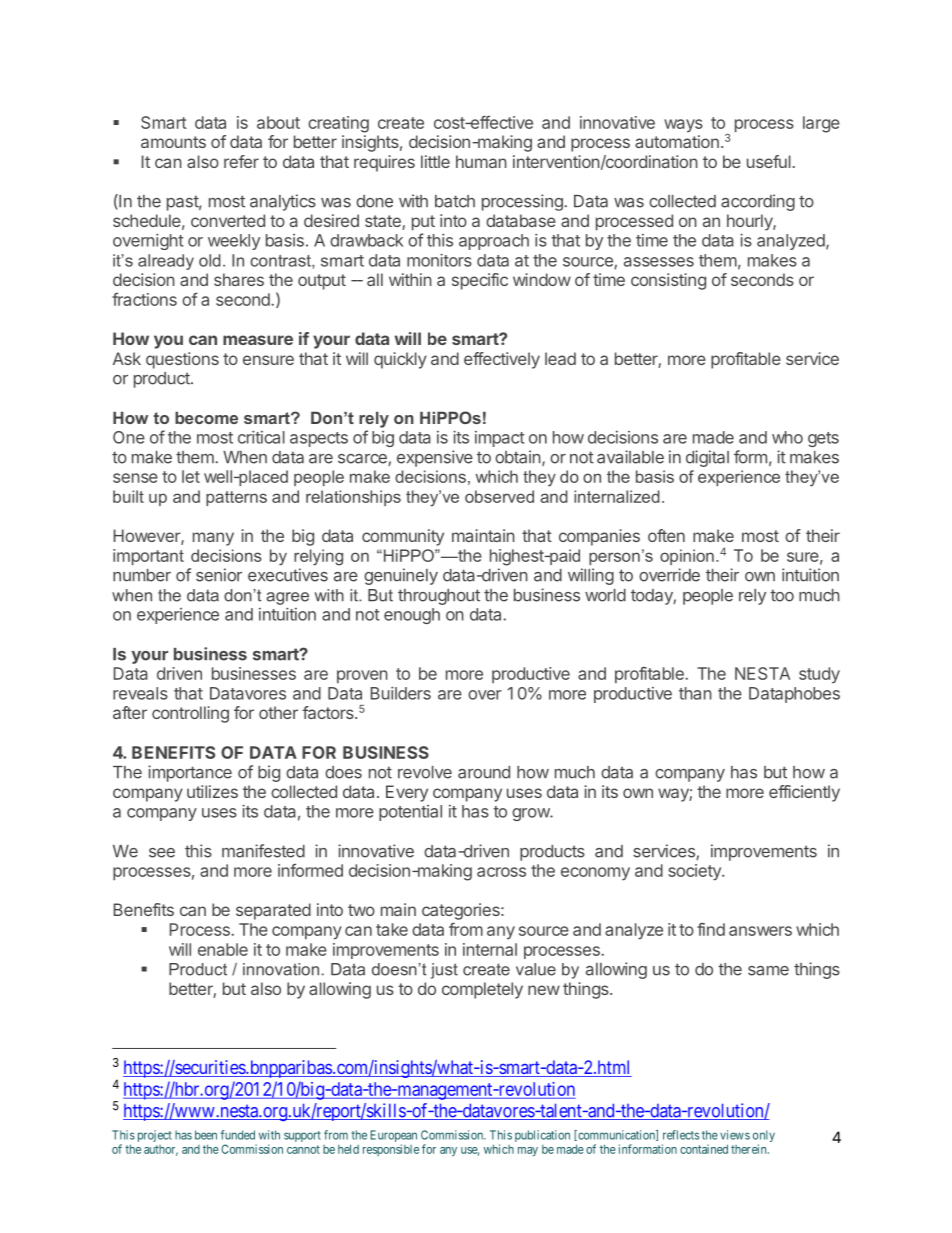 Image resolution: width=952 pixels, height=1233 pixels. Describe the element at coordinates (206, 417) in the image. I see `become` at that location.
